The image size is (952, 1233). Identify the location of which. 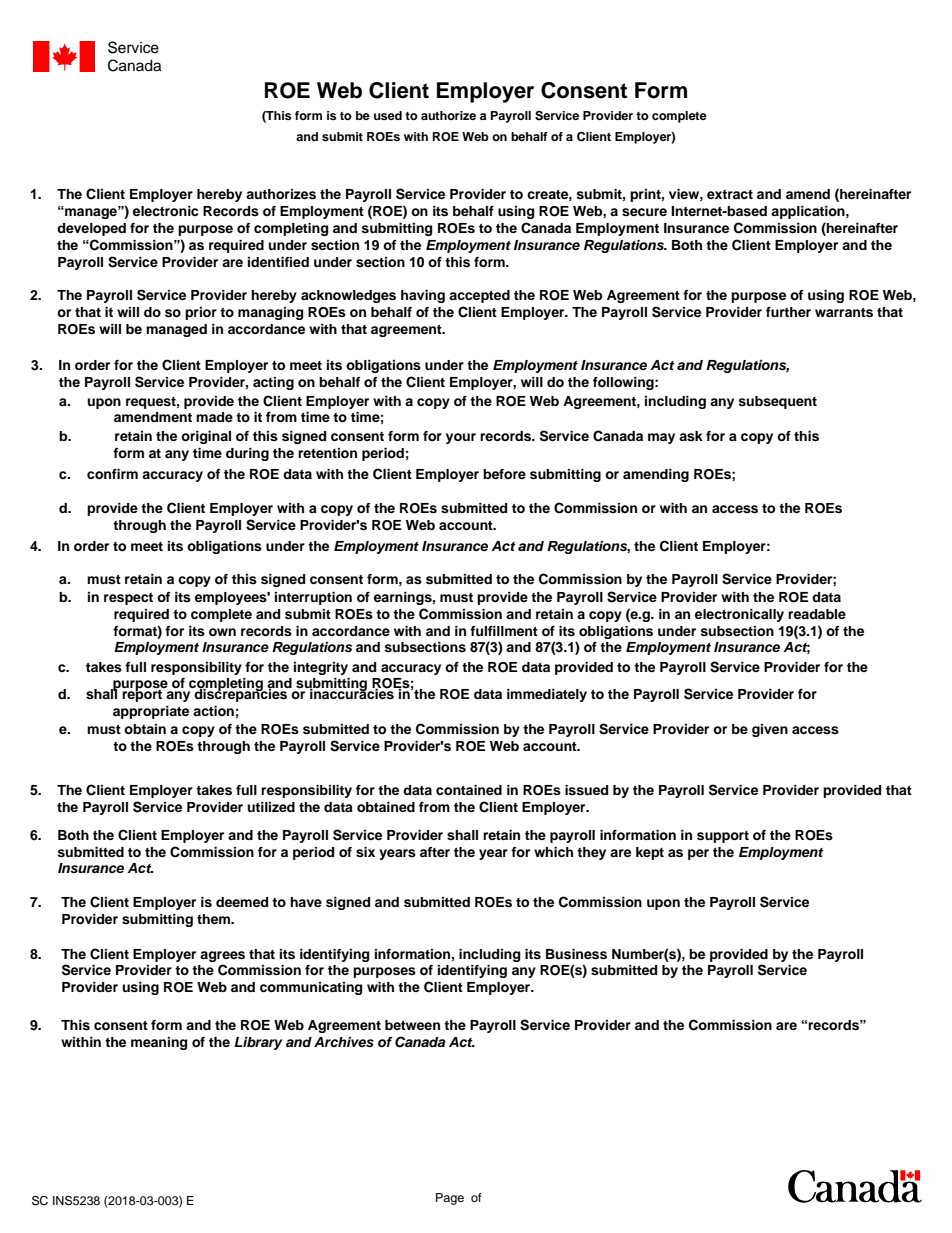
(553, 852).
